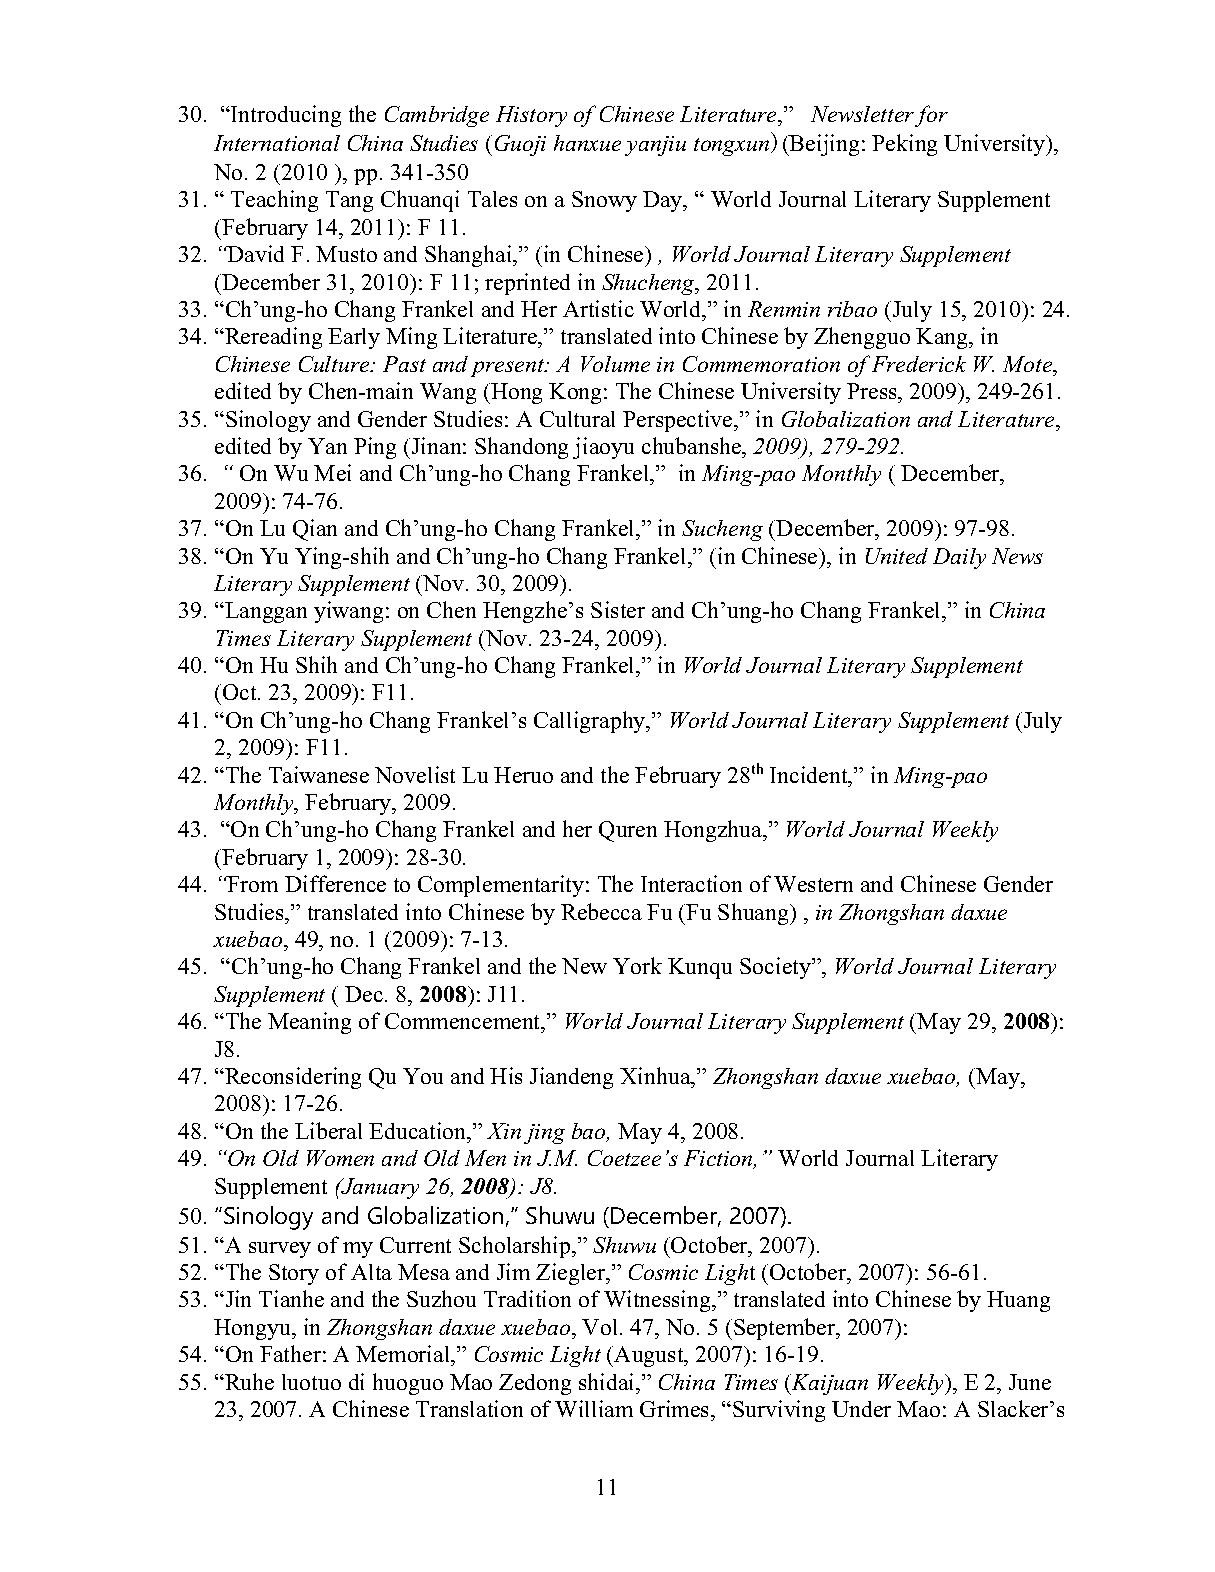 This screenshot has height=1572, width=1215. What do you see at coordinates (618, 609) in the screenshot?
I see `Sister` at bounding box center [618, 609].
